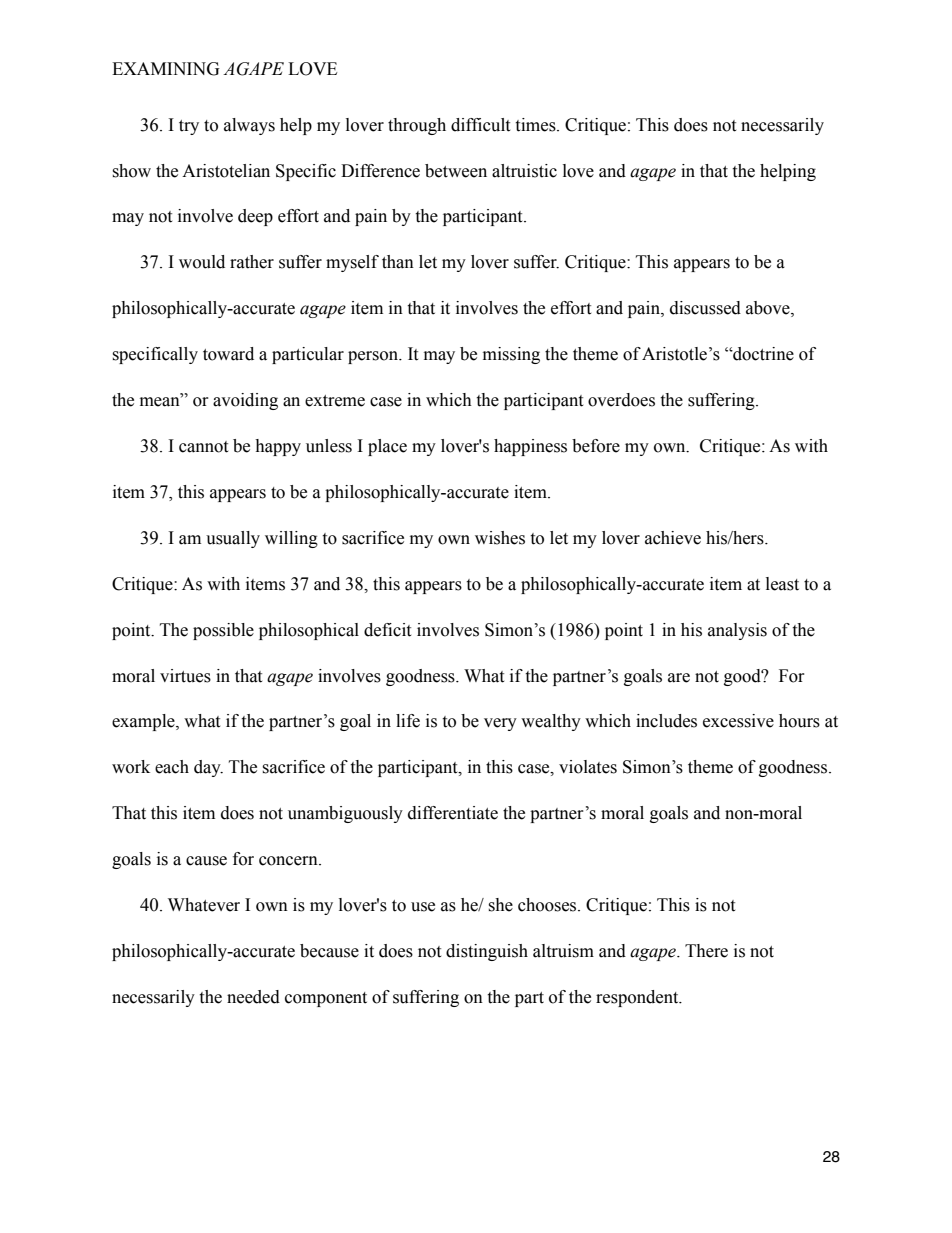 The height and width of the screenshot is (1233, 952). Describe the element at coordinates (511, 355) in the screenshot. I see `missing` at that location.
